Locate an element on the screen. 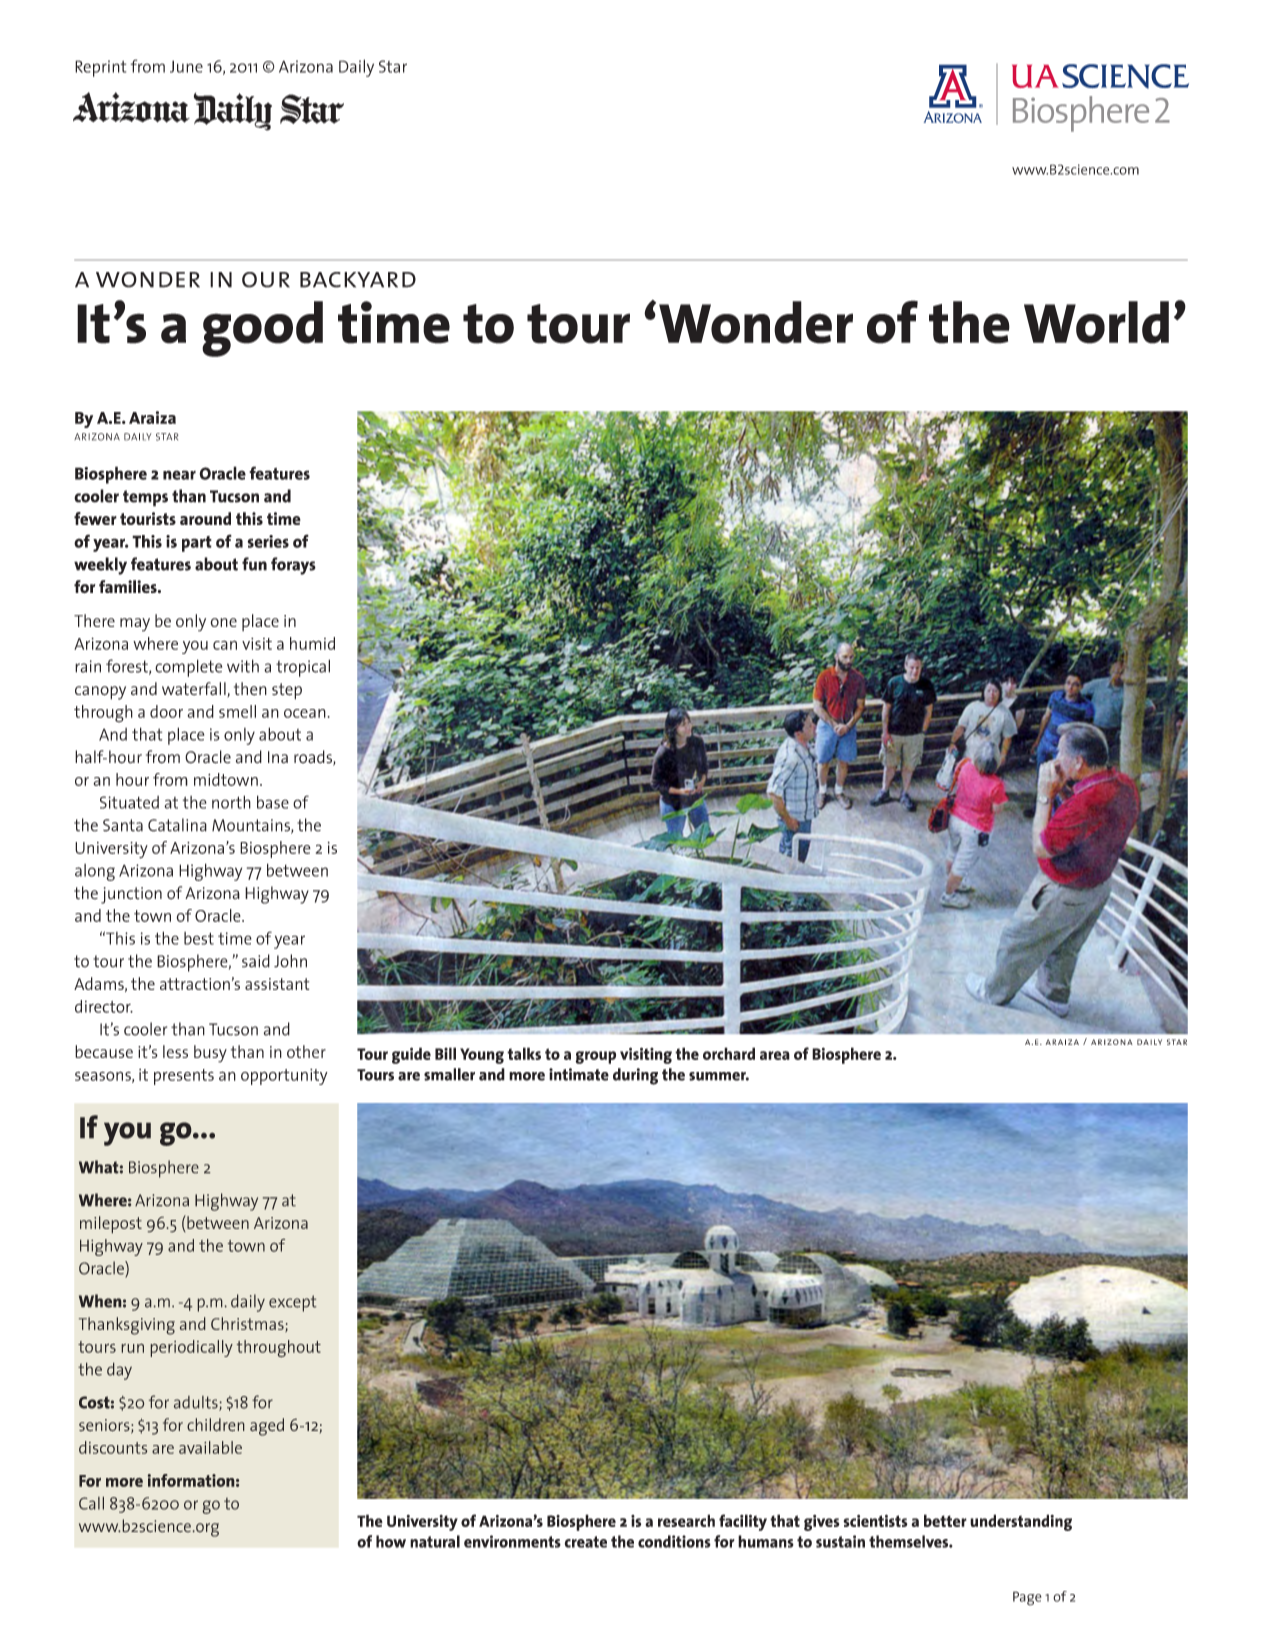  area is located at coordinates (775, 1055).
